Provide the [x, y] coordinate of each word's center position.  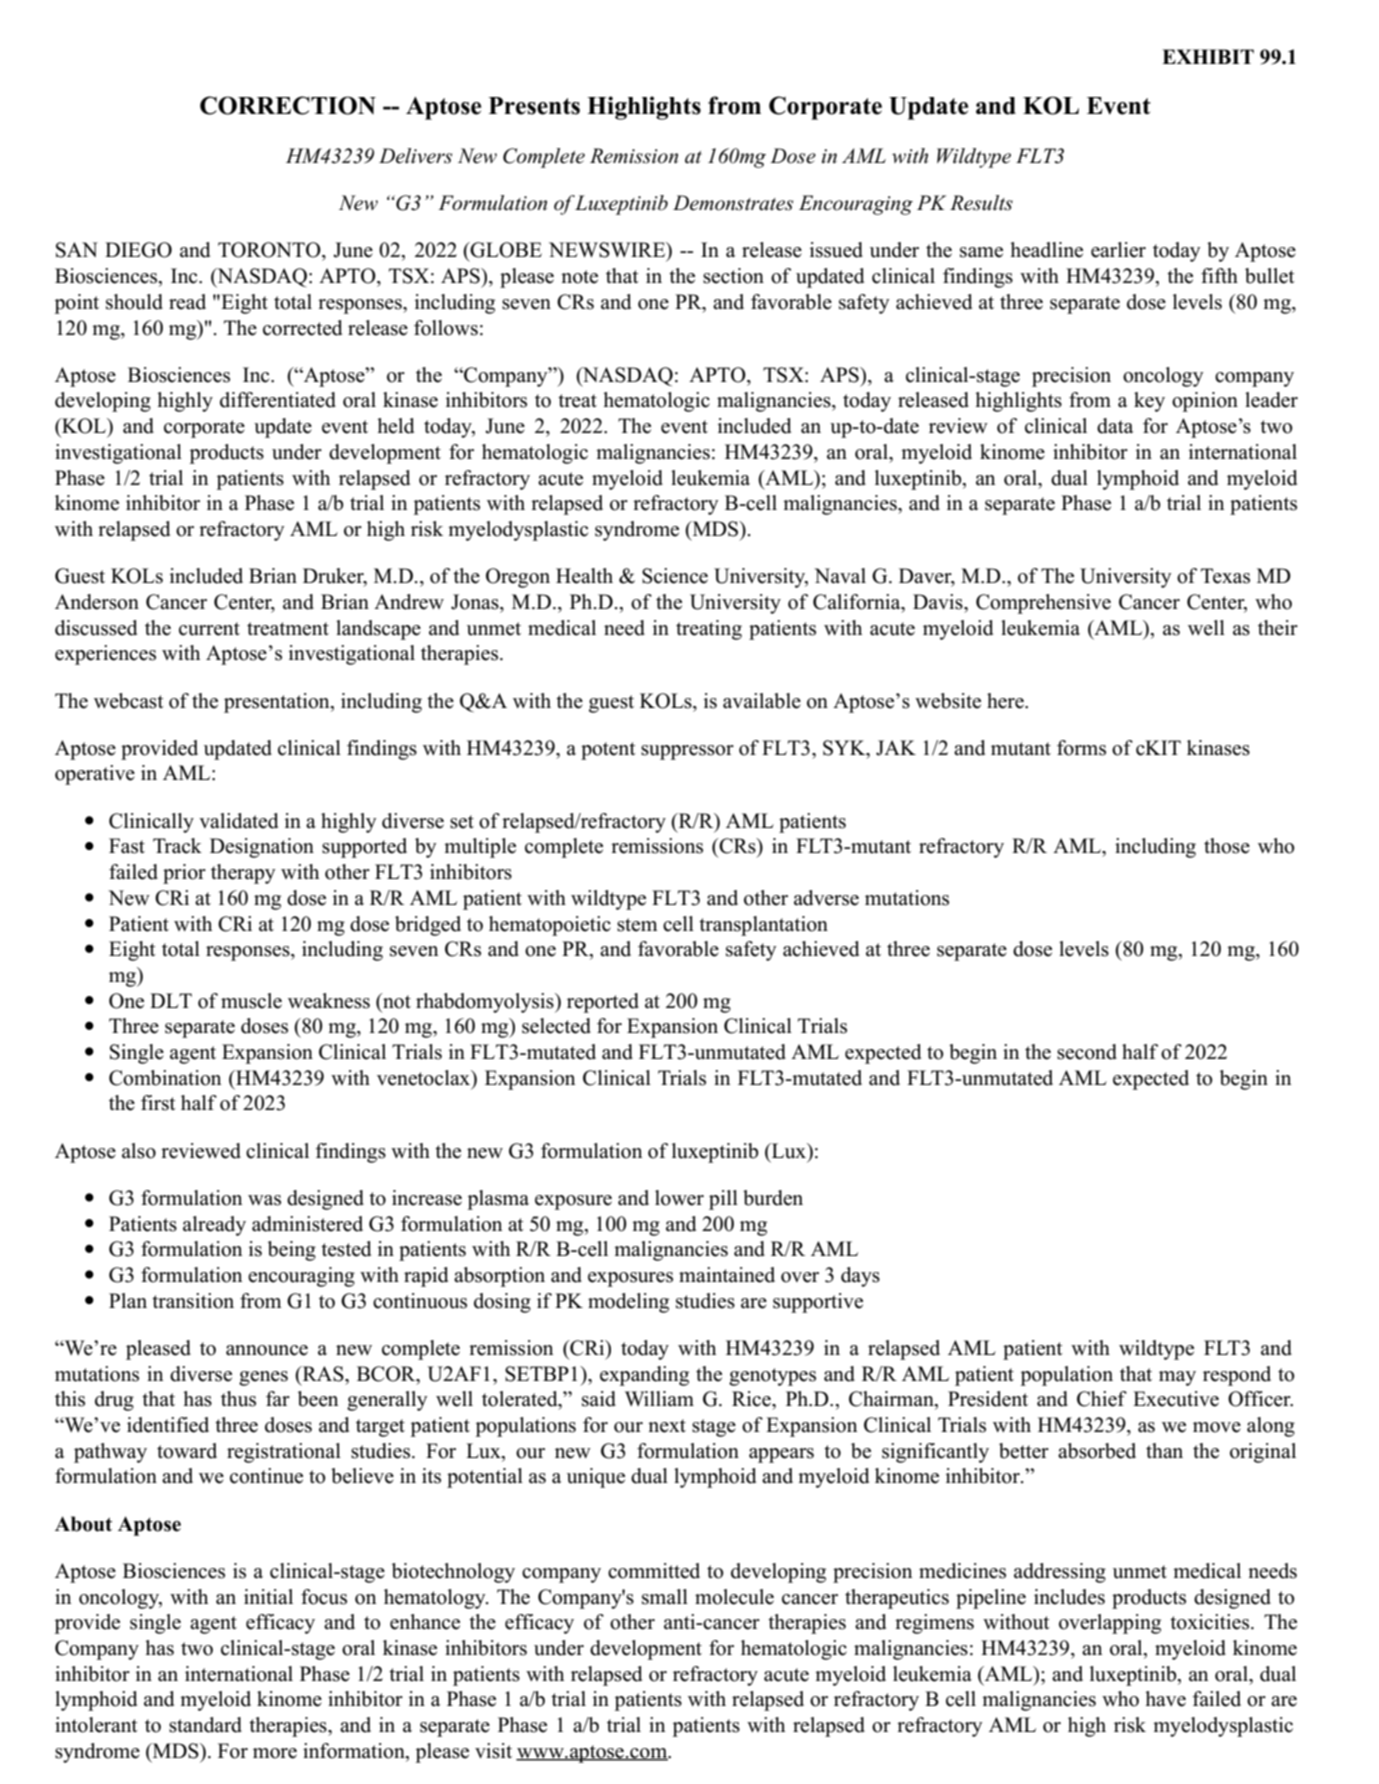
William [659, 1398]
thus [238, 1399]
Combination [165, 1078]
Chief [1102, 1399]
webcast [129, 701]
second [1087, 1052]
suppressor [687, 752]
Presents [534, 106]
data [1115, 426]
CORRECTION [288, 105]
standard [205, 1725]
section [733, 276]
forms [1081, 748]
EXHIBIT [1208, 56]
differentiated [278, 400]
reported [603, 1003]
